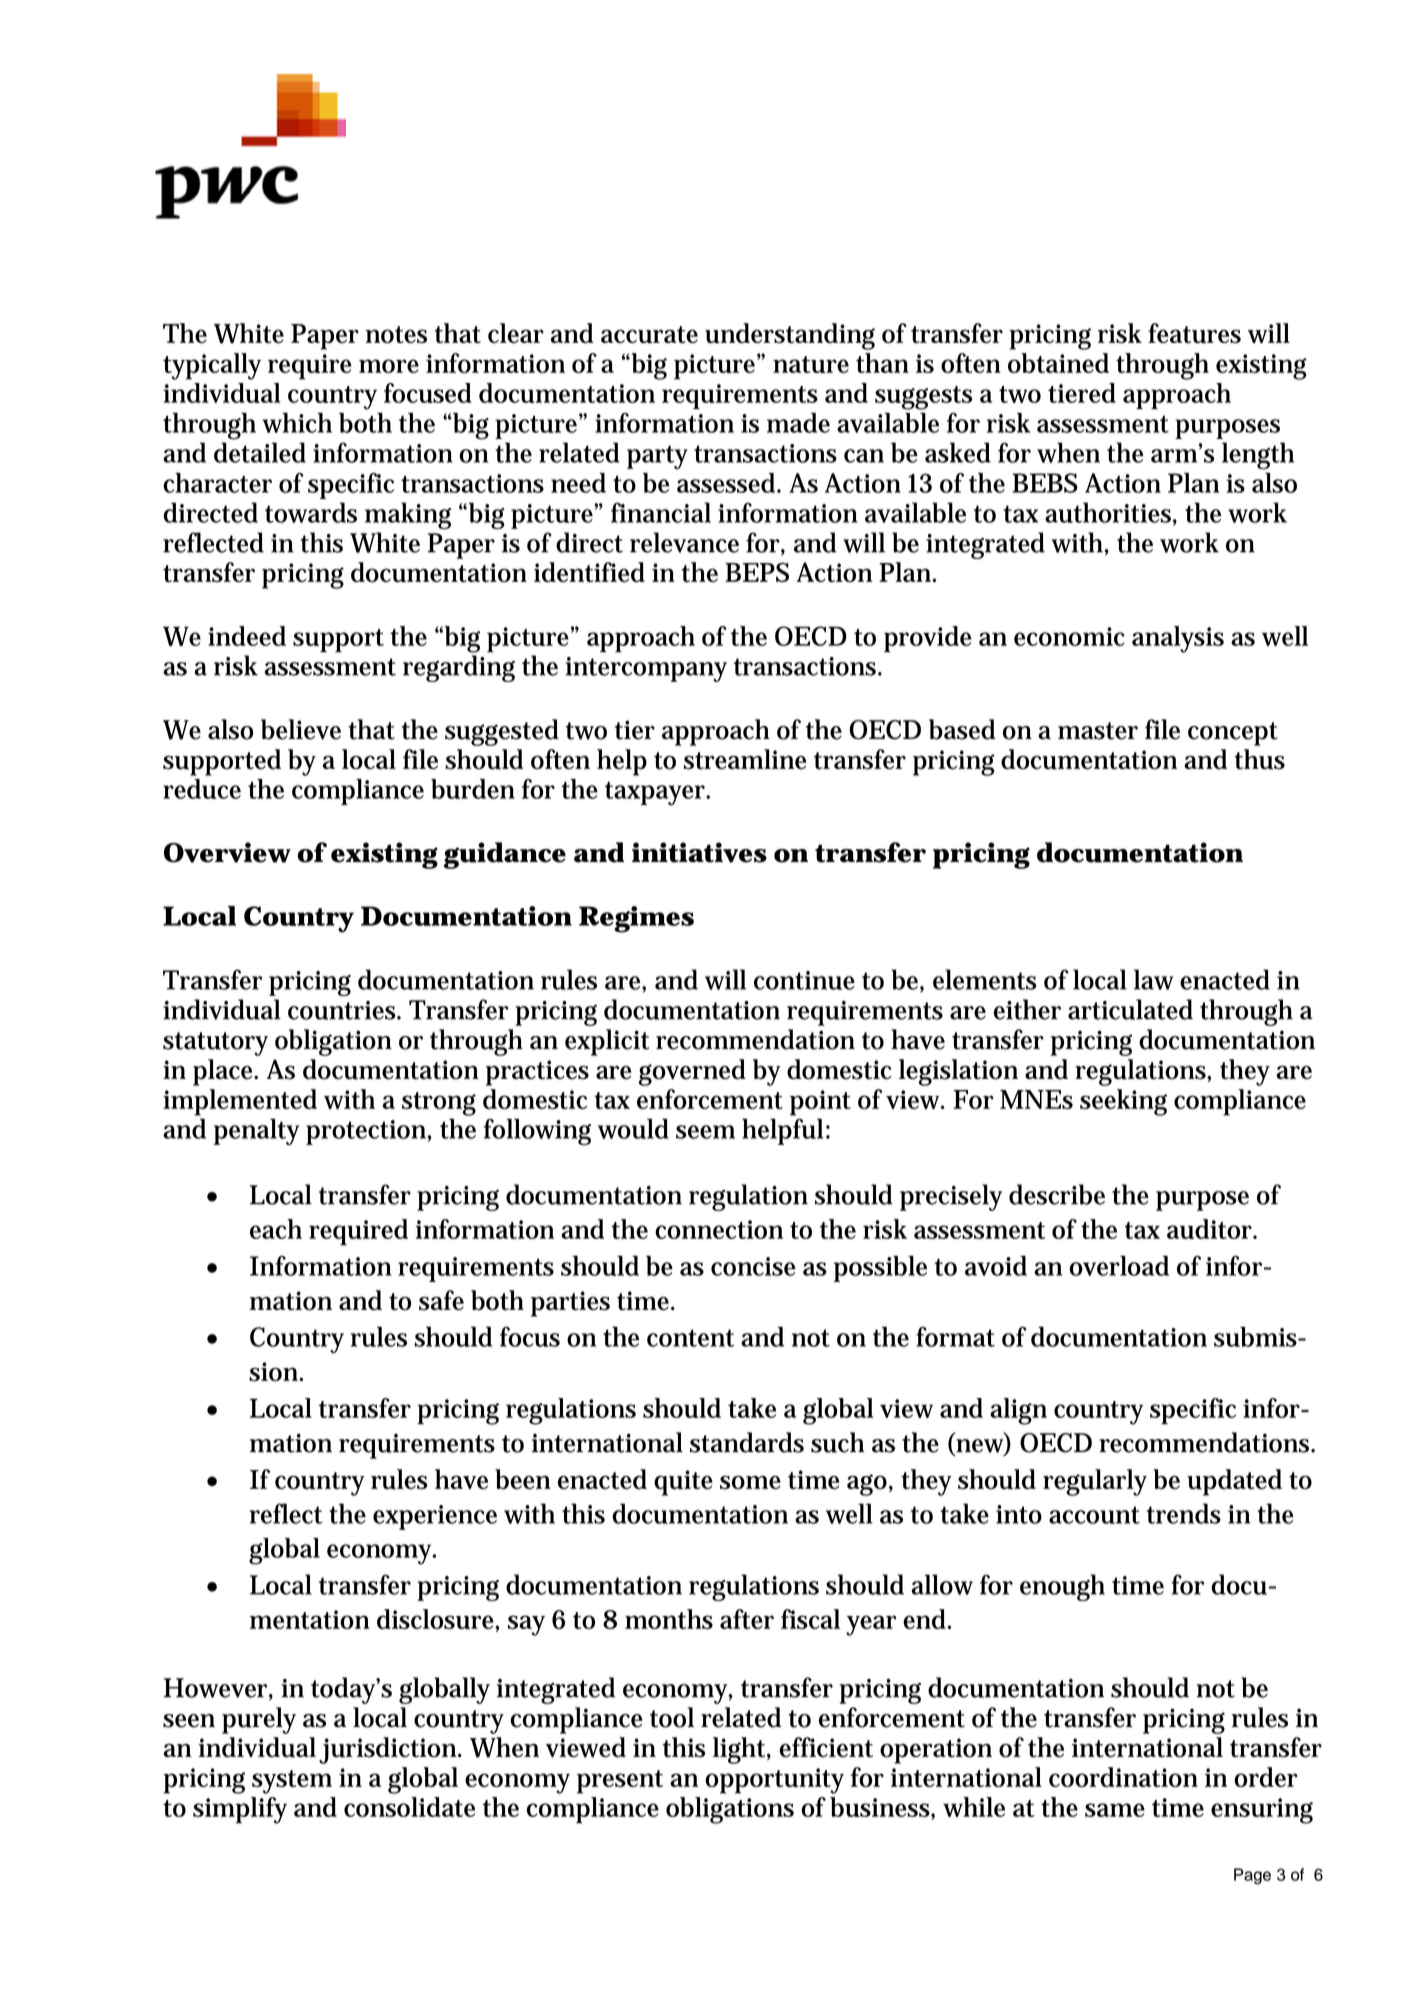  What do you see at coordinates (719, 1229) in the screenshot?
I see `connection` at bounding box center [719, 1229].
